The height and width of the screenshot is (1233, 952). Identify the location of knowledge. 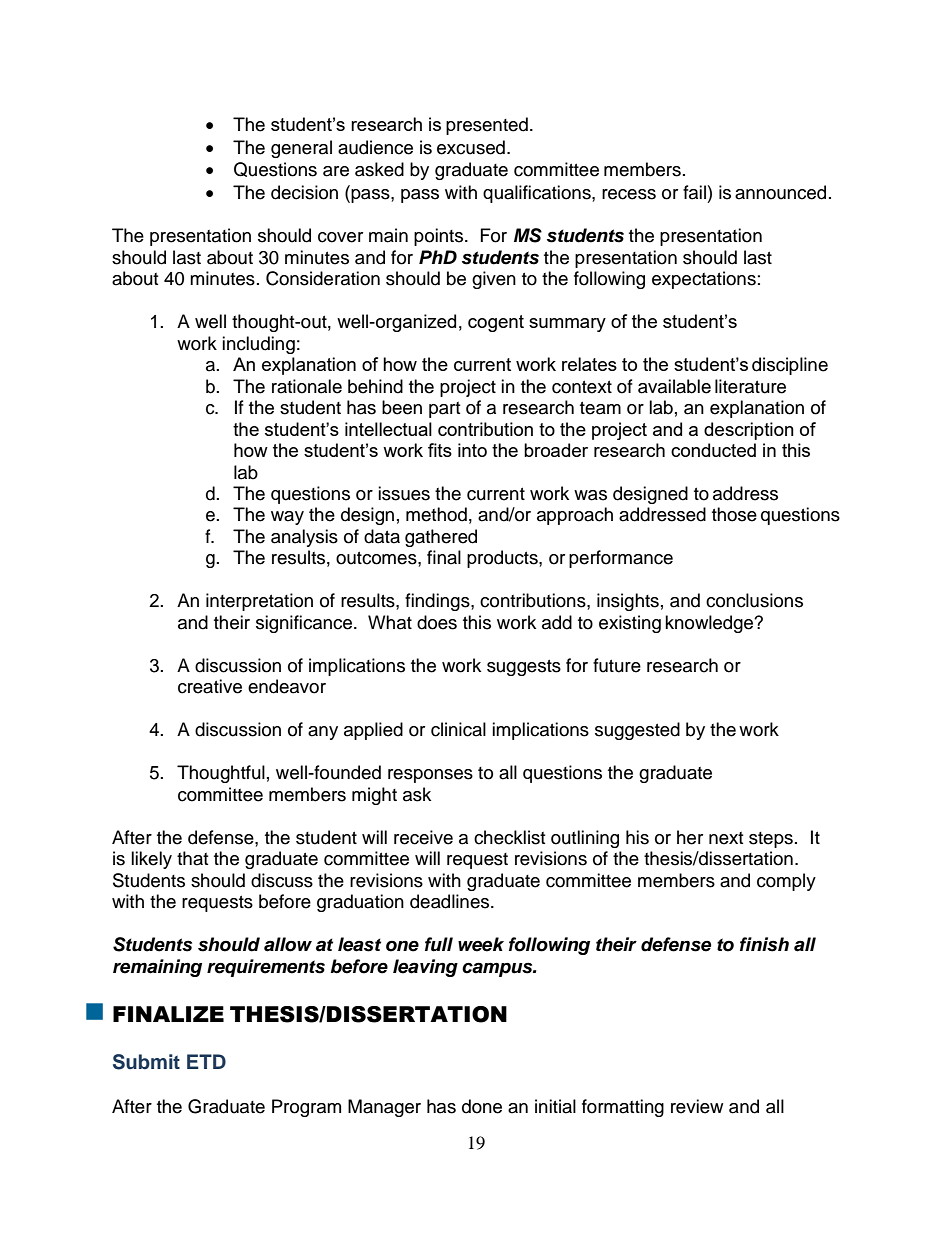
(710, 624).
